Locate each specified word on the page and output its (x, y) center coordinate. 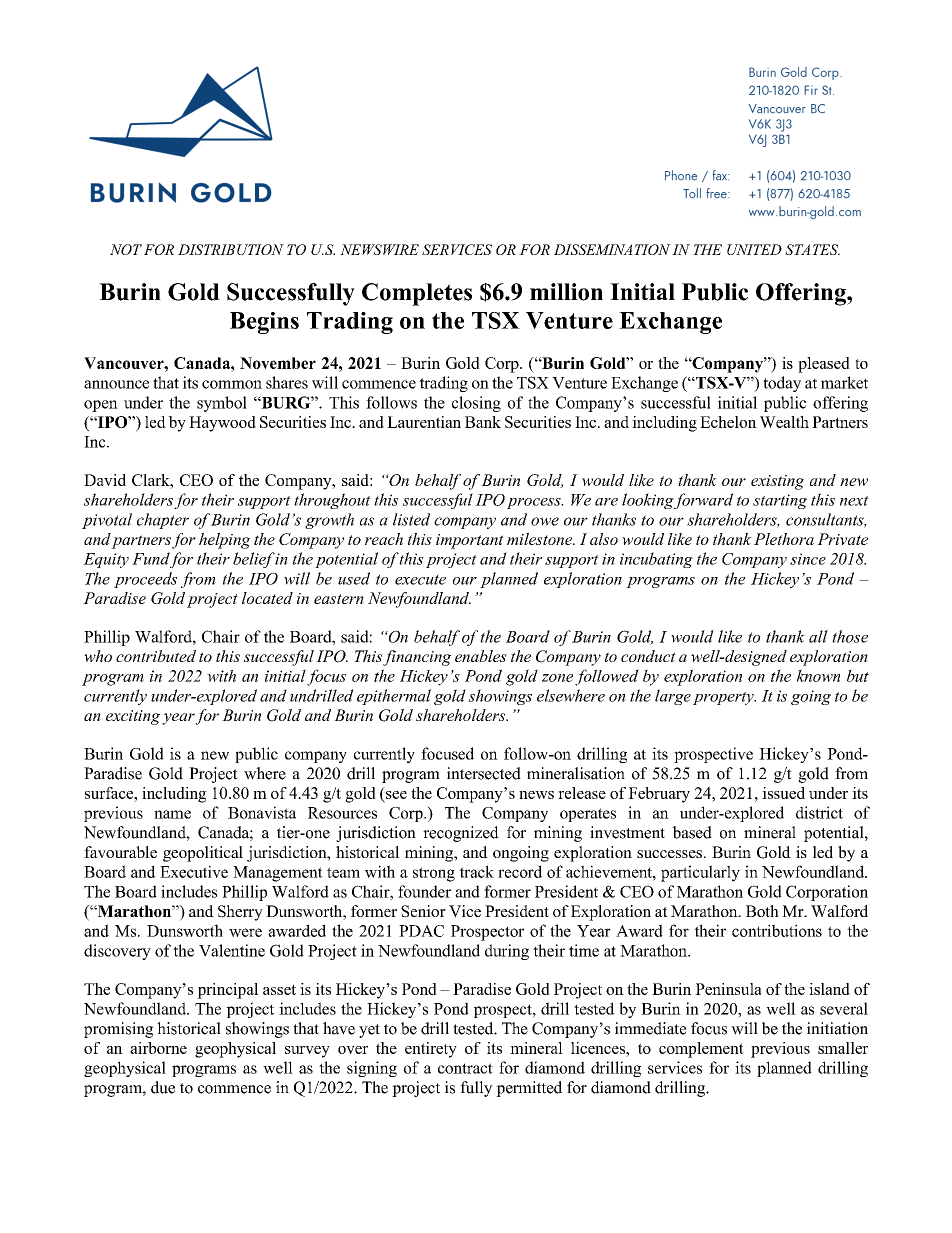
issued (783, 793)
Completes (417, 294)
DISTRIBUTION (231, 249)
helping (225, 541)
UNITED (754, 249)
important (470, 541)
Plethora (784, 539)
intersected (484, 773)
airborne (158, 1048)
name (172, 814)
